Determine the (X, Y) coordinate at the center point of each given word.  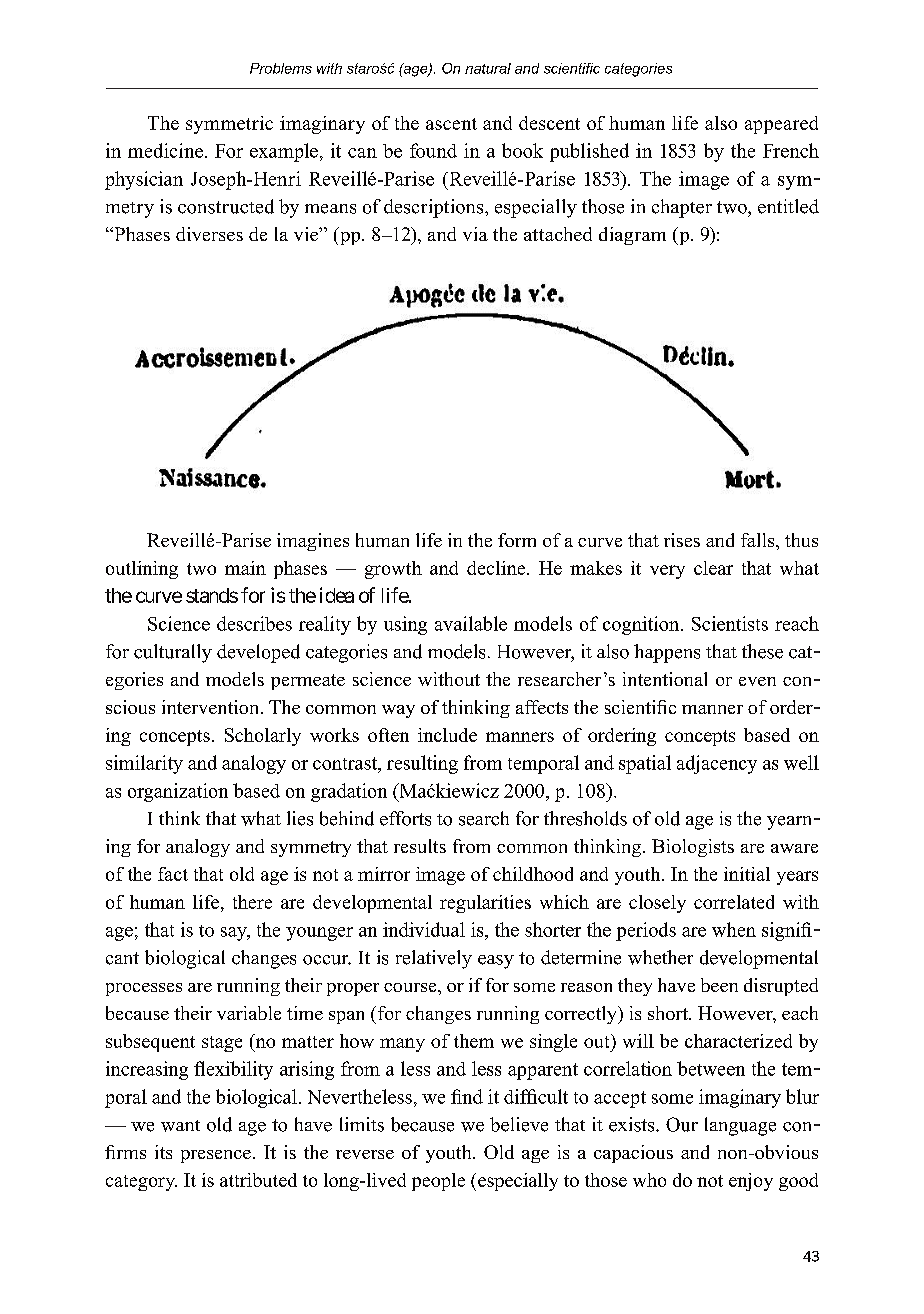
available (471, 623)
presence (216, 1156)
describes (254, 623)
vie (307, 234)
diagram (632, 236)
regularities (485, 904)
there (252, 902)
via (475, 234)
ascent (451, 124)
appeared (781, 125)
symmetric (229, 125)
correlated (734, 902)
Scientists (730, 623)
